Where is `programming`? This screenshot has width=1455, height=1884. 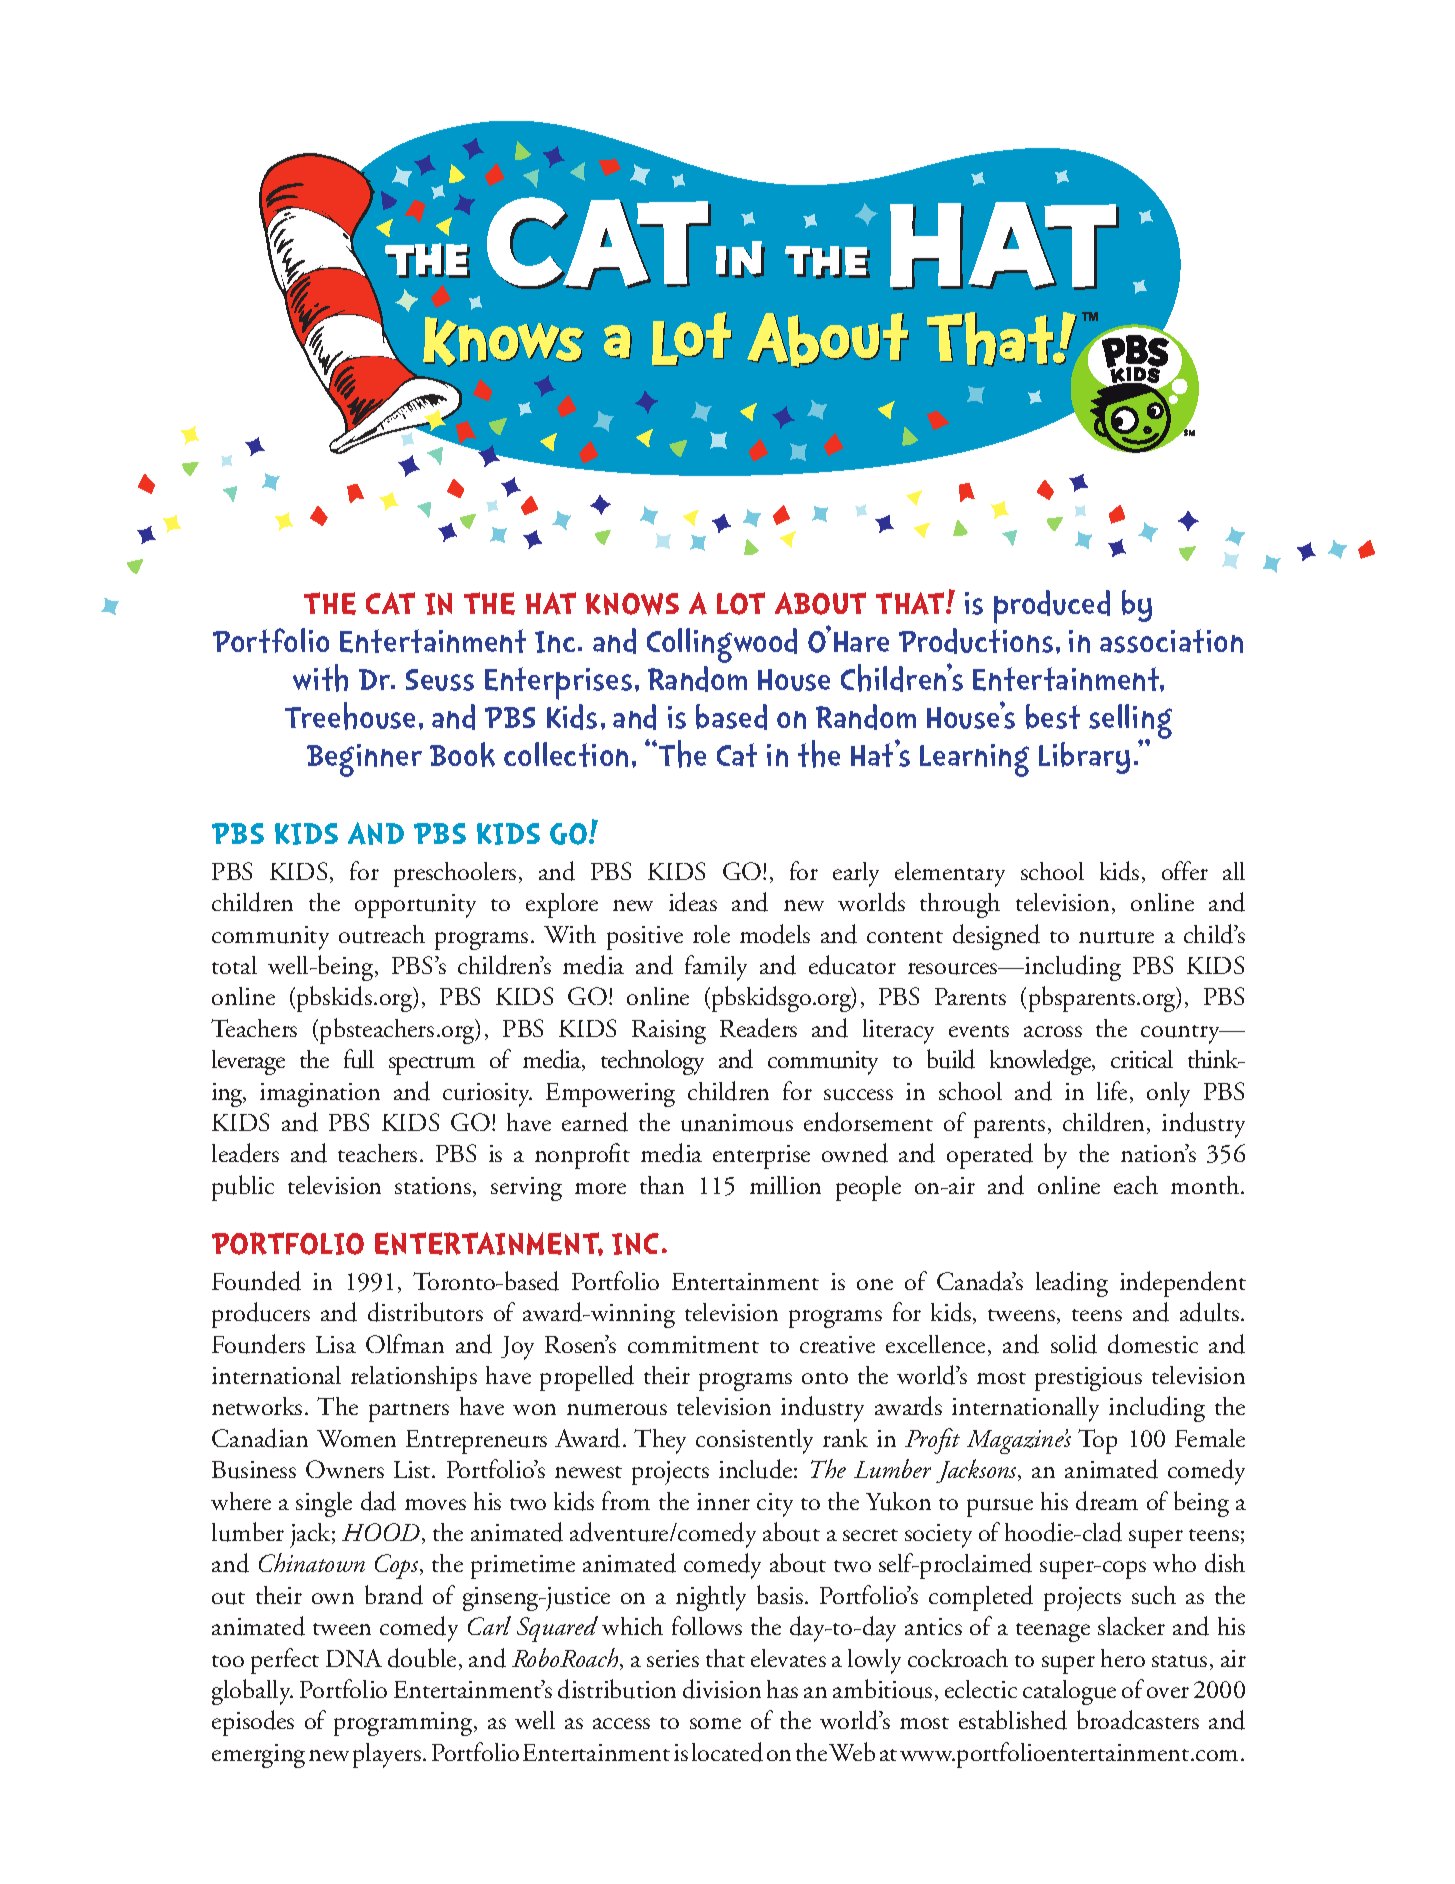
programming is located at coordinates (404, 1724).
